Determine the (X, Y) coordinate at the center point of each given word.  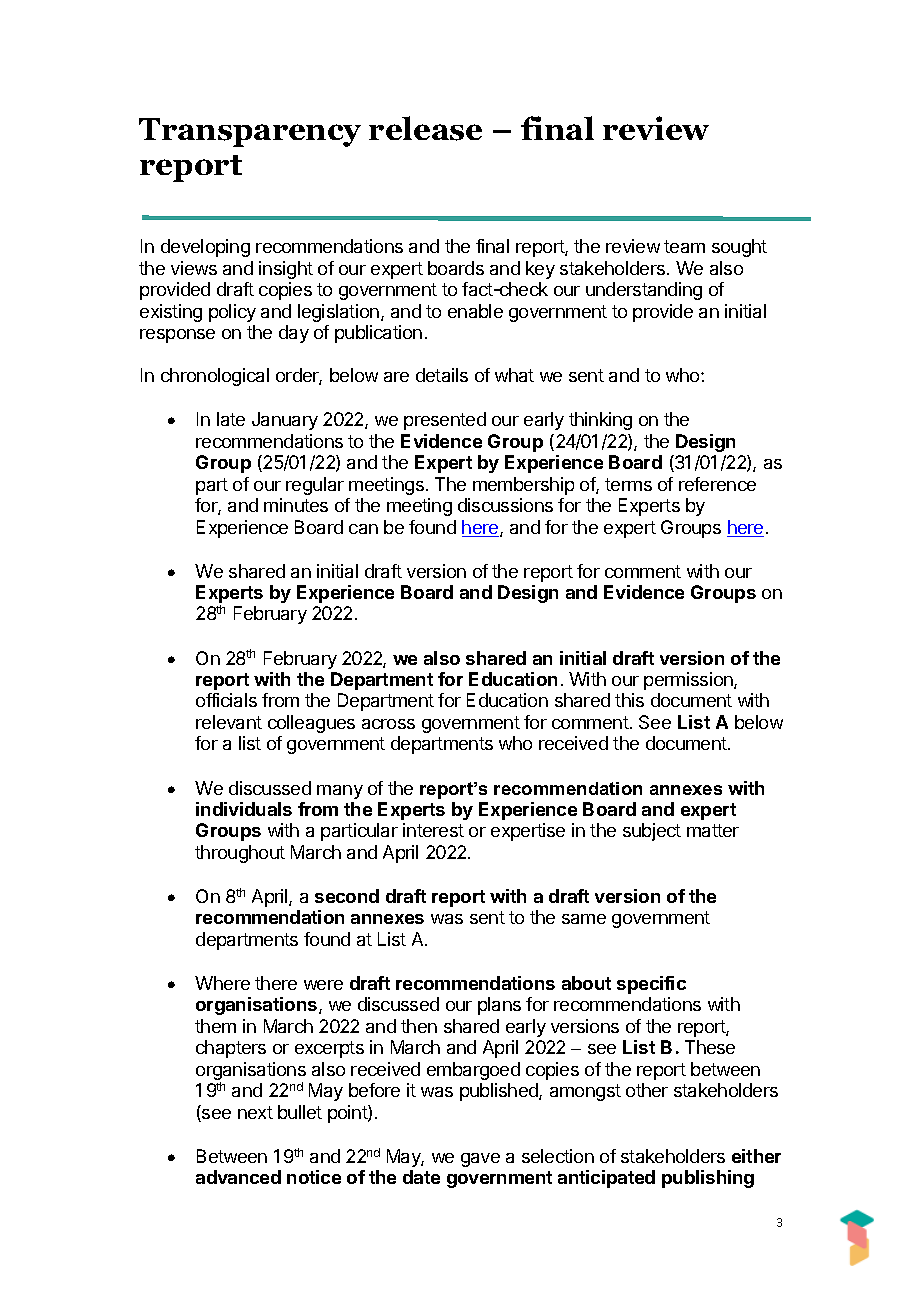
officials (226, 700)
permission (689, 681)
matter (713, 830)
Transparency (250, 132)
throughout (240, 854)
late (231, 419)
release (425, 128)
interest (433, 830)
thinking (600, 421)
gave (480, 1160)
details (442, 375)
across (388, 724)
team (684, 246)
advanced (238, 1177)
